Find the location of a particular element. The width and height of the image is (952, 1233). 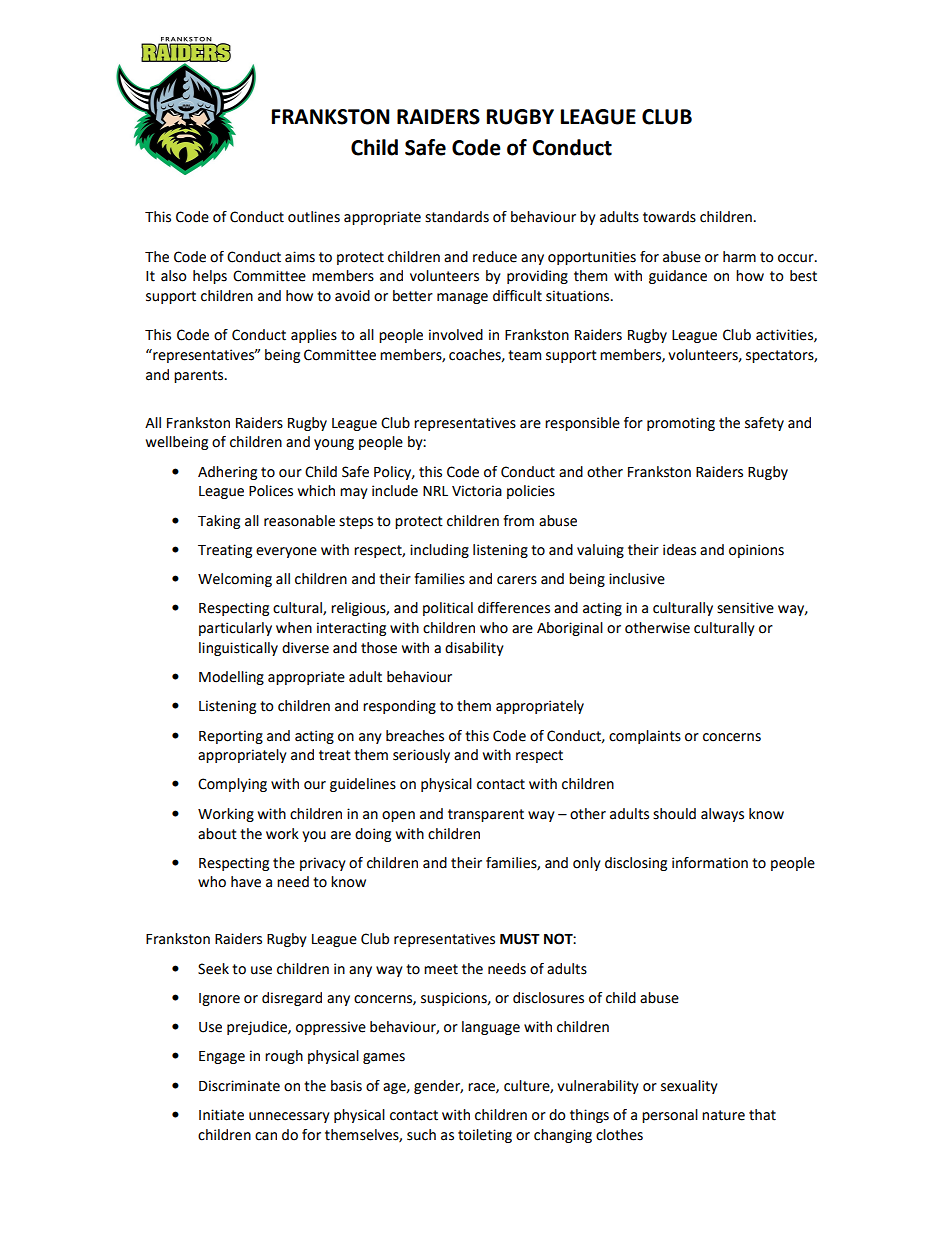

reduce is located at coordinates (495, 257).
